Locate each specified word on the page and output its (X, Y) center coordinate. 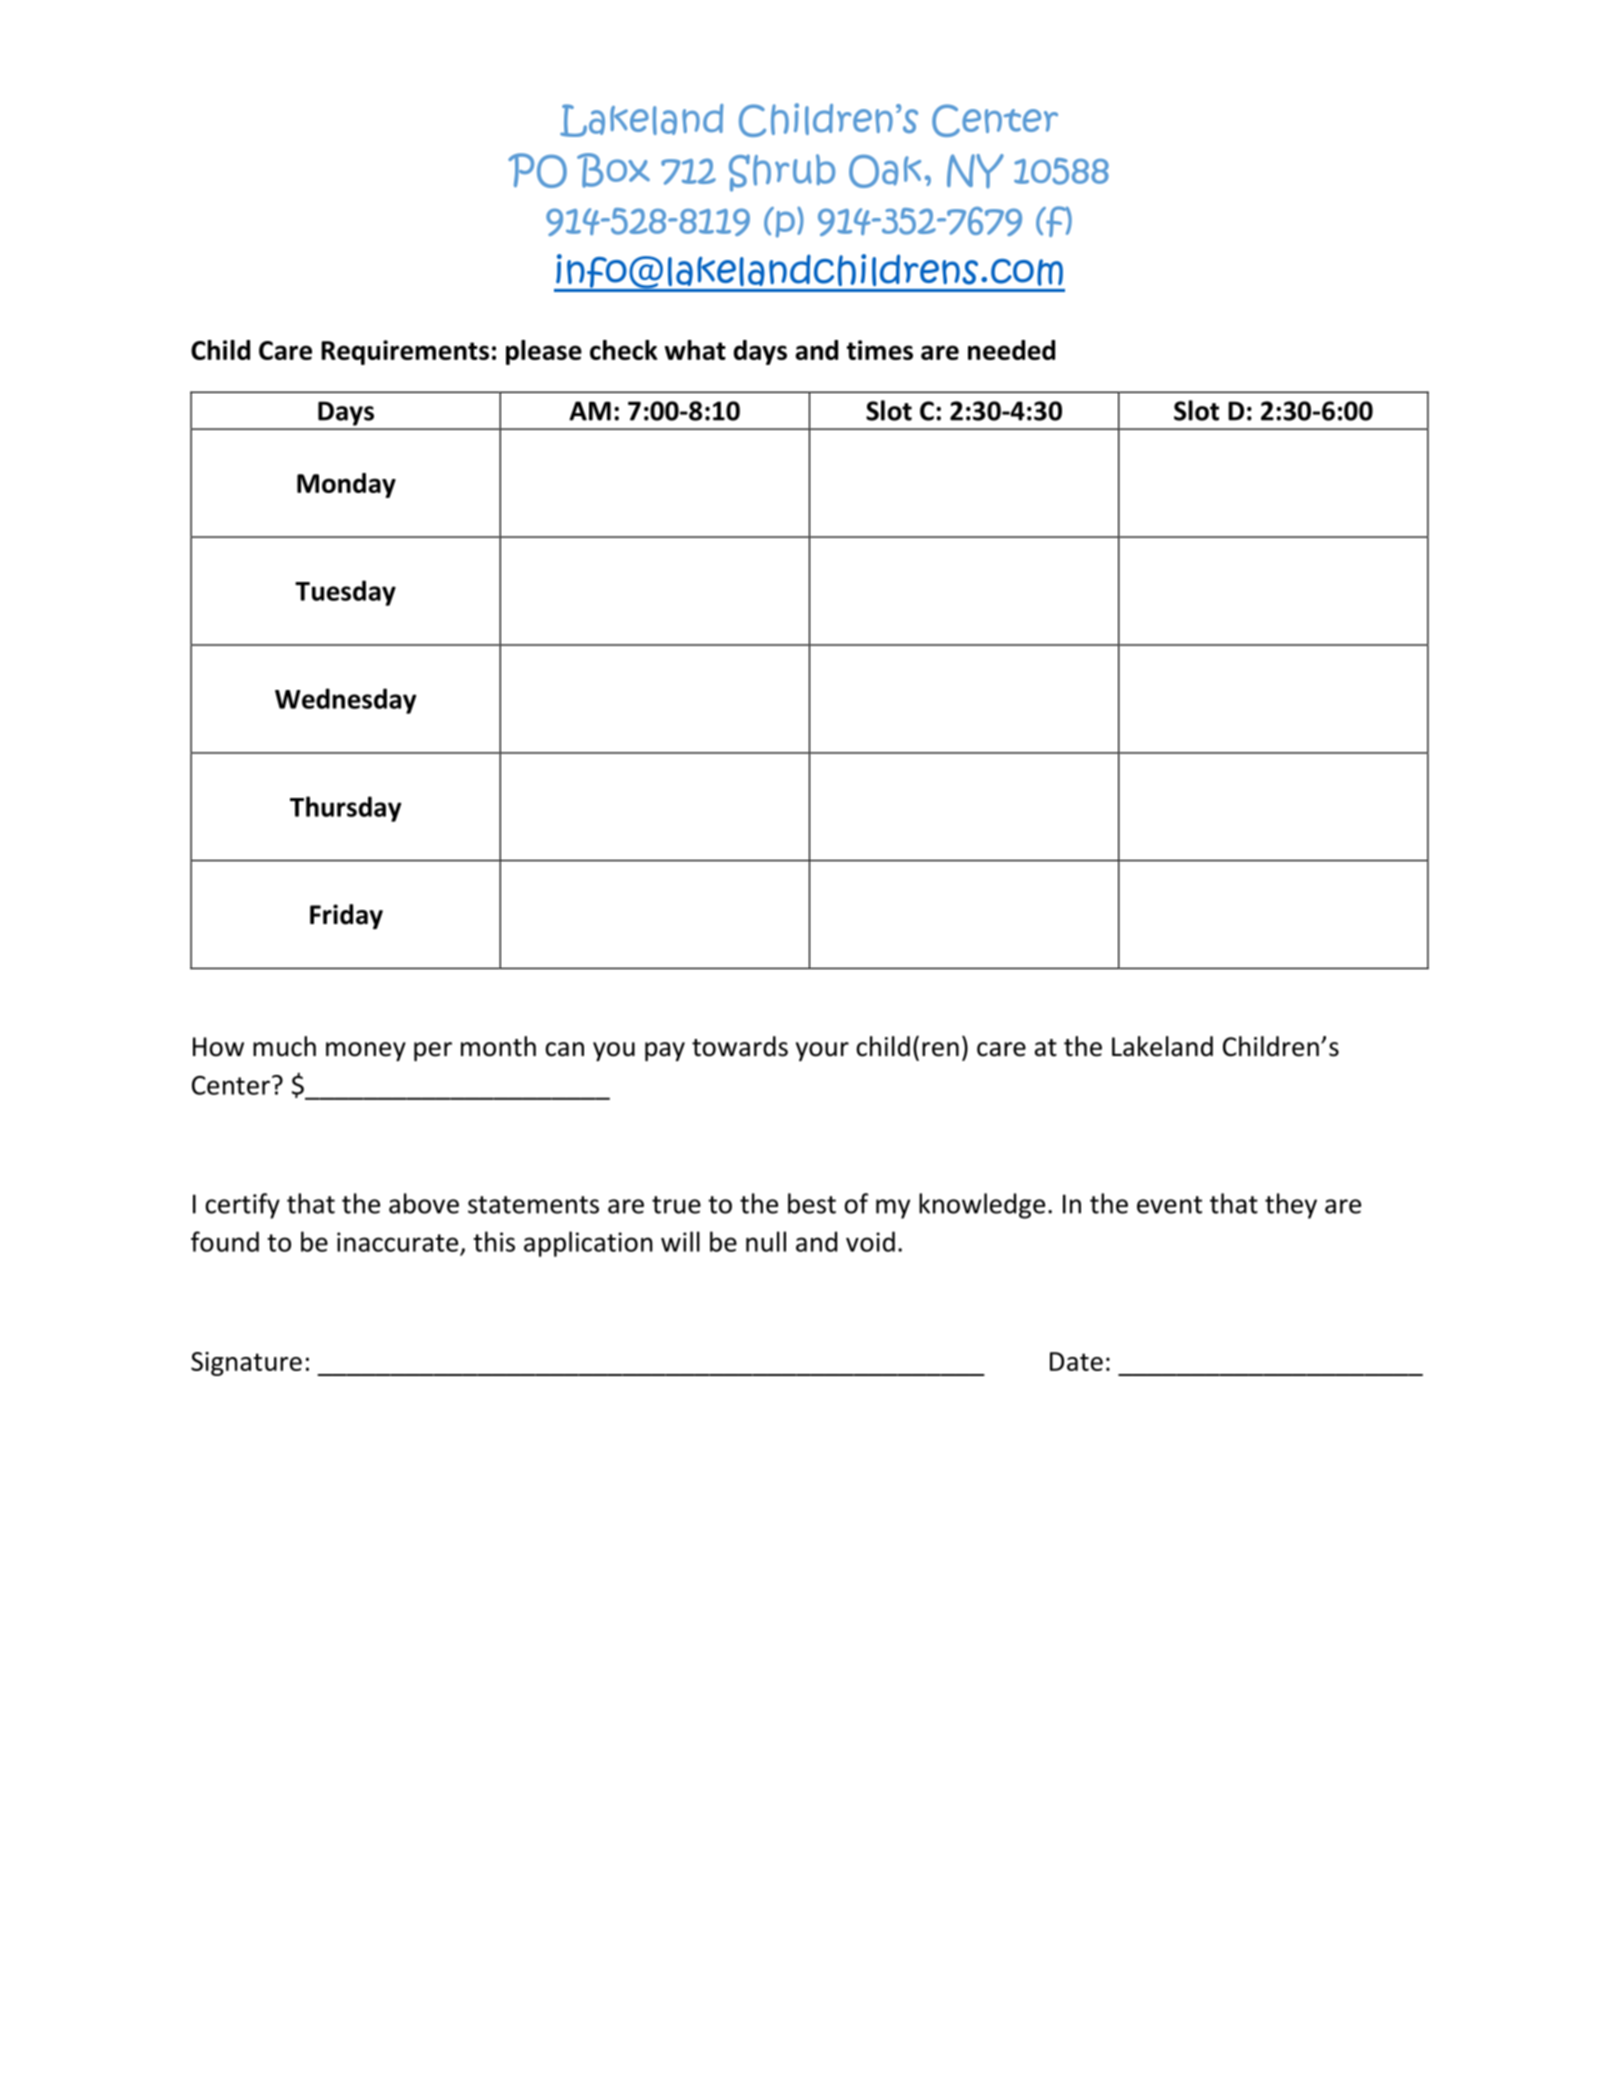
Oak (885, 171)
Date (1076, 1361)
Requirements (405, 352)
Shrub (782, 173)
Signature (246, 1364)
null (766, 1241)
